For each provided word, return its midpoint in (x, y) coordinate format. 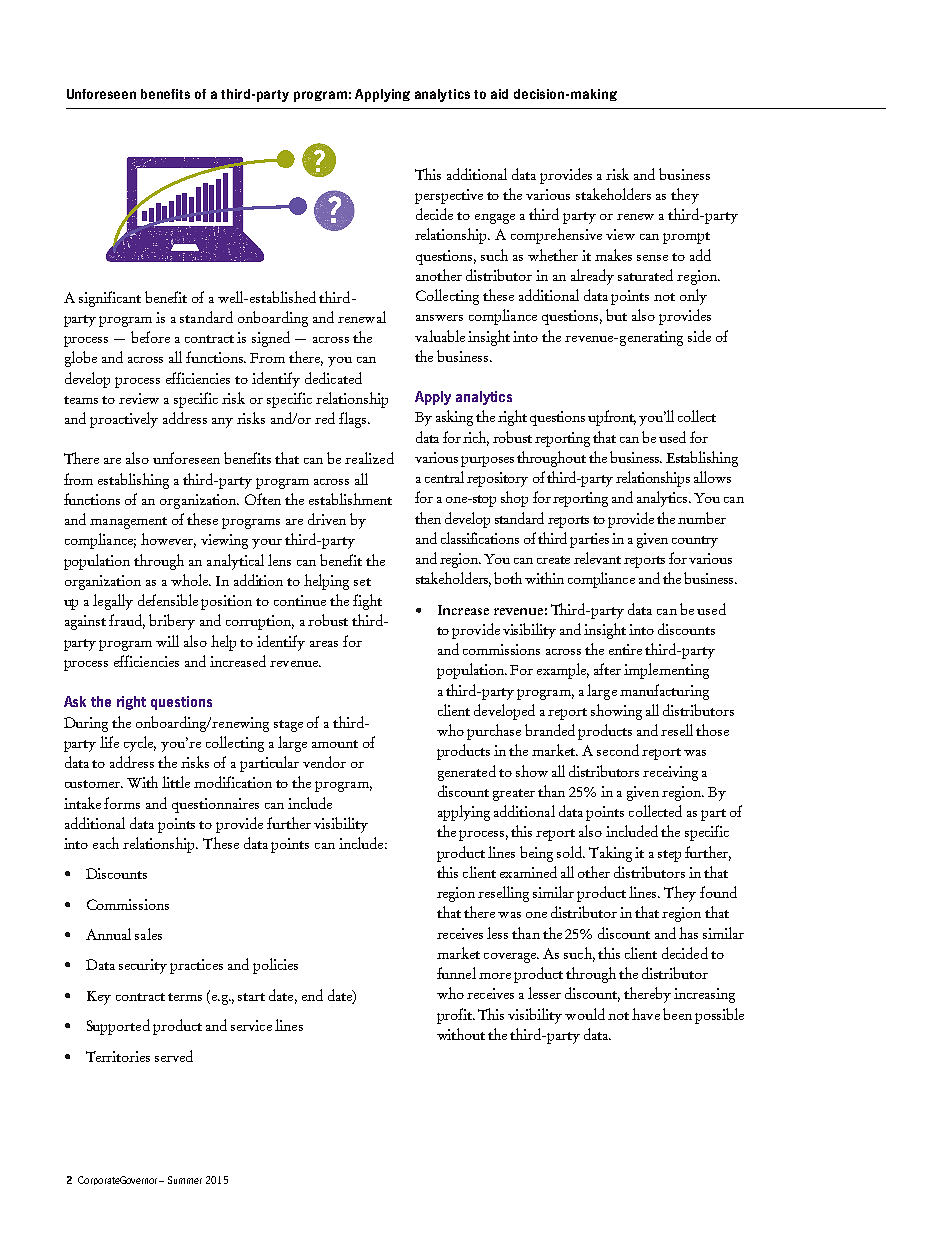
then (428, 518)
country (695, 542)
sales (148, 934)
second (618, 750)
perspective (449, 196)
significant (110, 299)
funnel (456, 973)
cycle (140, 744)
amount (335, 744)
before (150, 337)
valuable (440, 336)
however (168, 540)
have (646, 1014)
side (699, 336)
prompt (686, 238)
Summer (185, 1180)
